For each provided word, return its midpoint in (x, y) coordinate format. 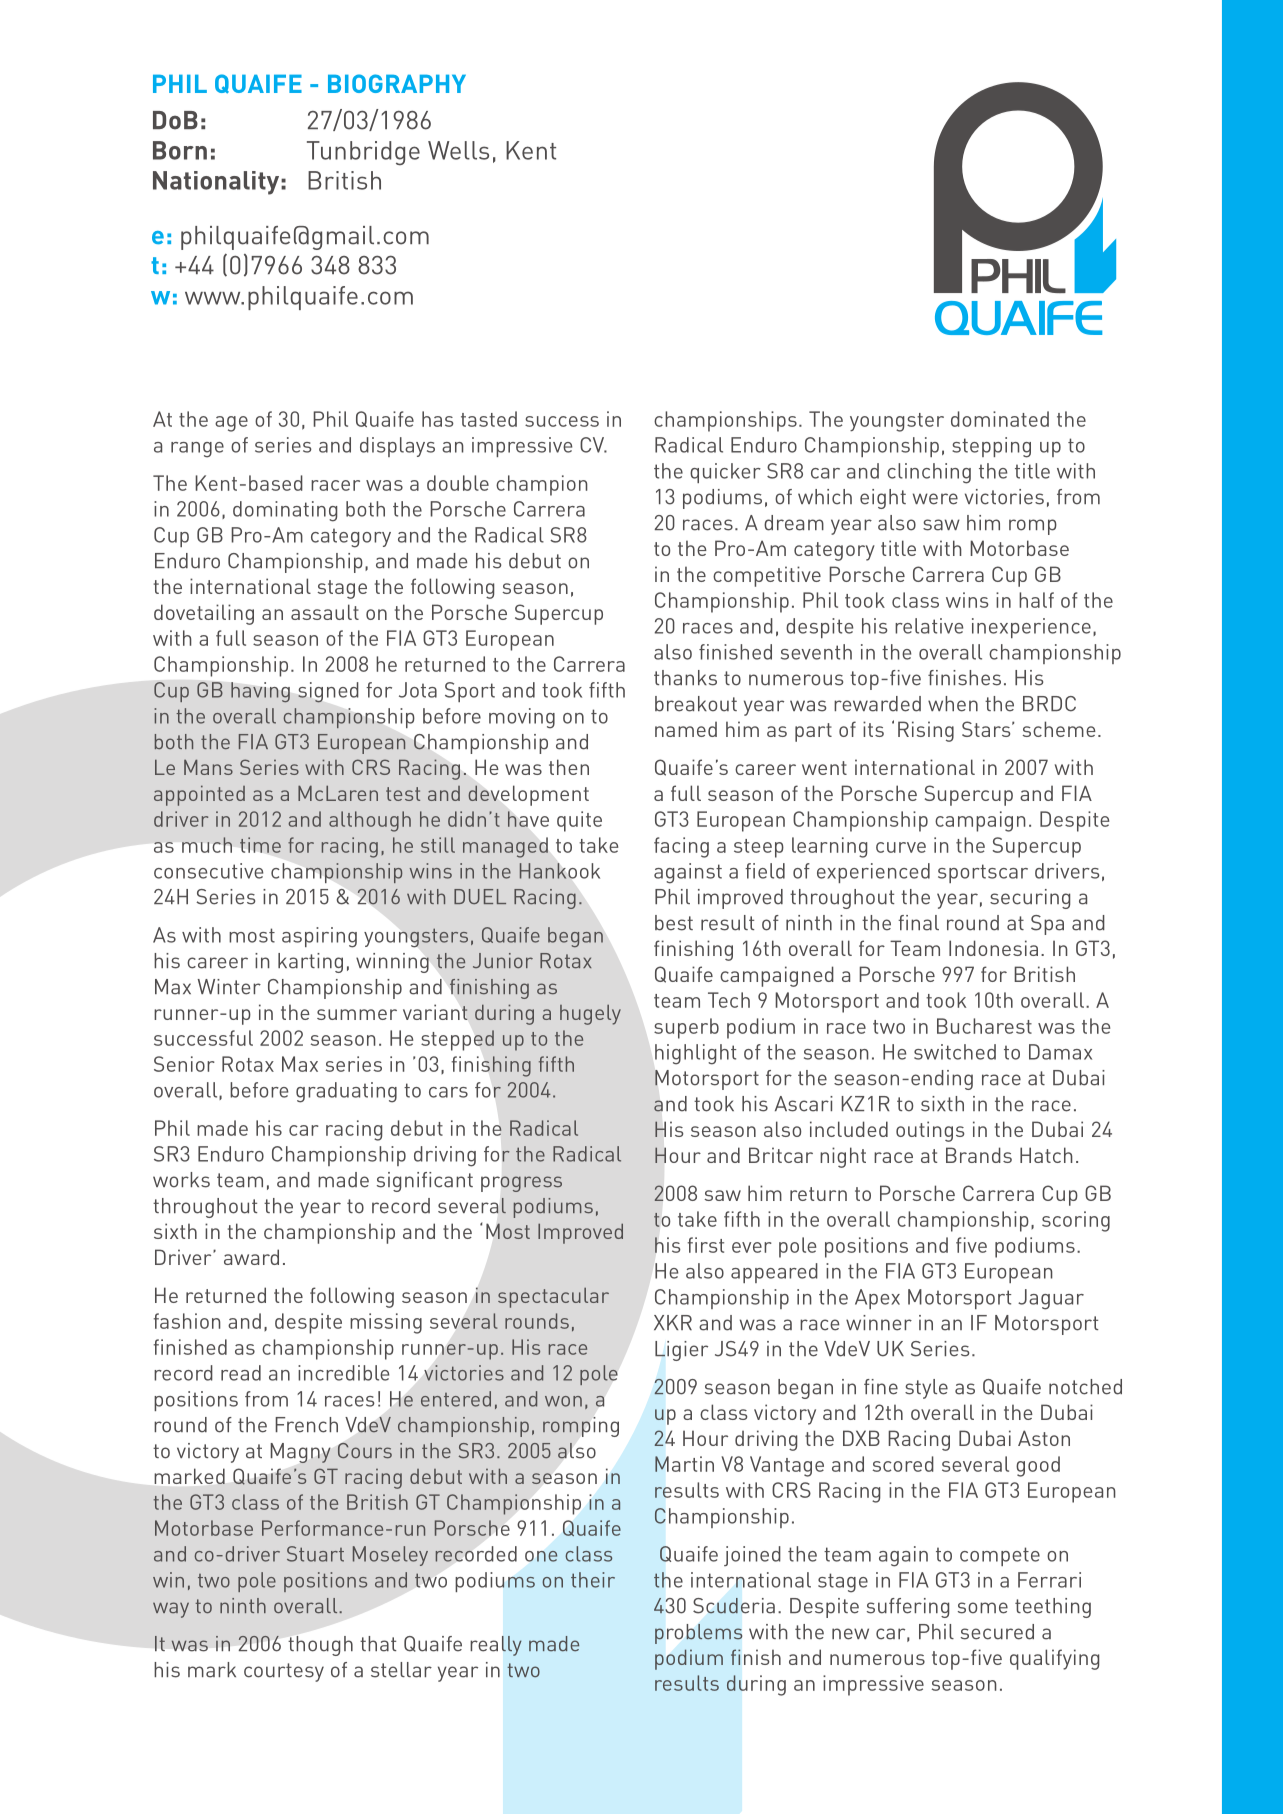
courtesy (284, 1672)
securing (1030, 899)
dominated (1000, 419)
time (260, 845)
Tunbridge (363, 153)
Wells (458, 150)
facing (681, 847)
